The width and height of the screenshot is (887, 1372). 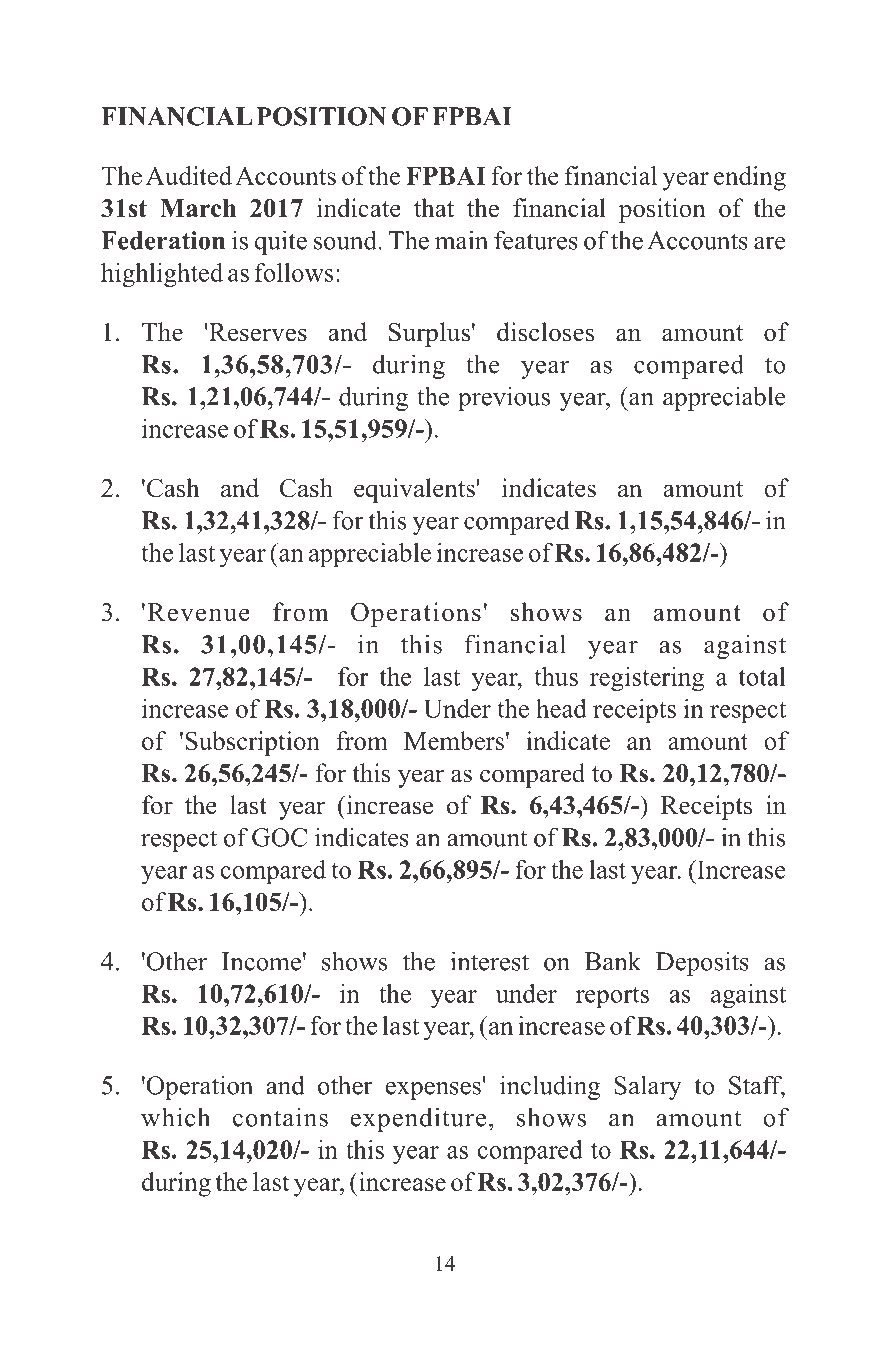 What do you see at coordinates (556, 676) in the screenshot?
I see `thus` at bounding box center [556, 676].
